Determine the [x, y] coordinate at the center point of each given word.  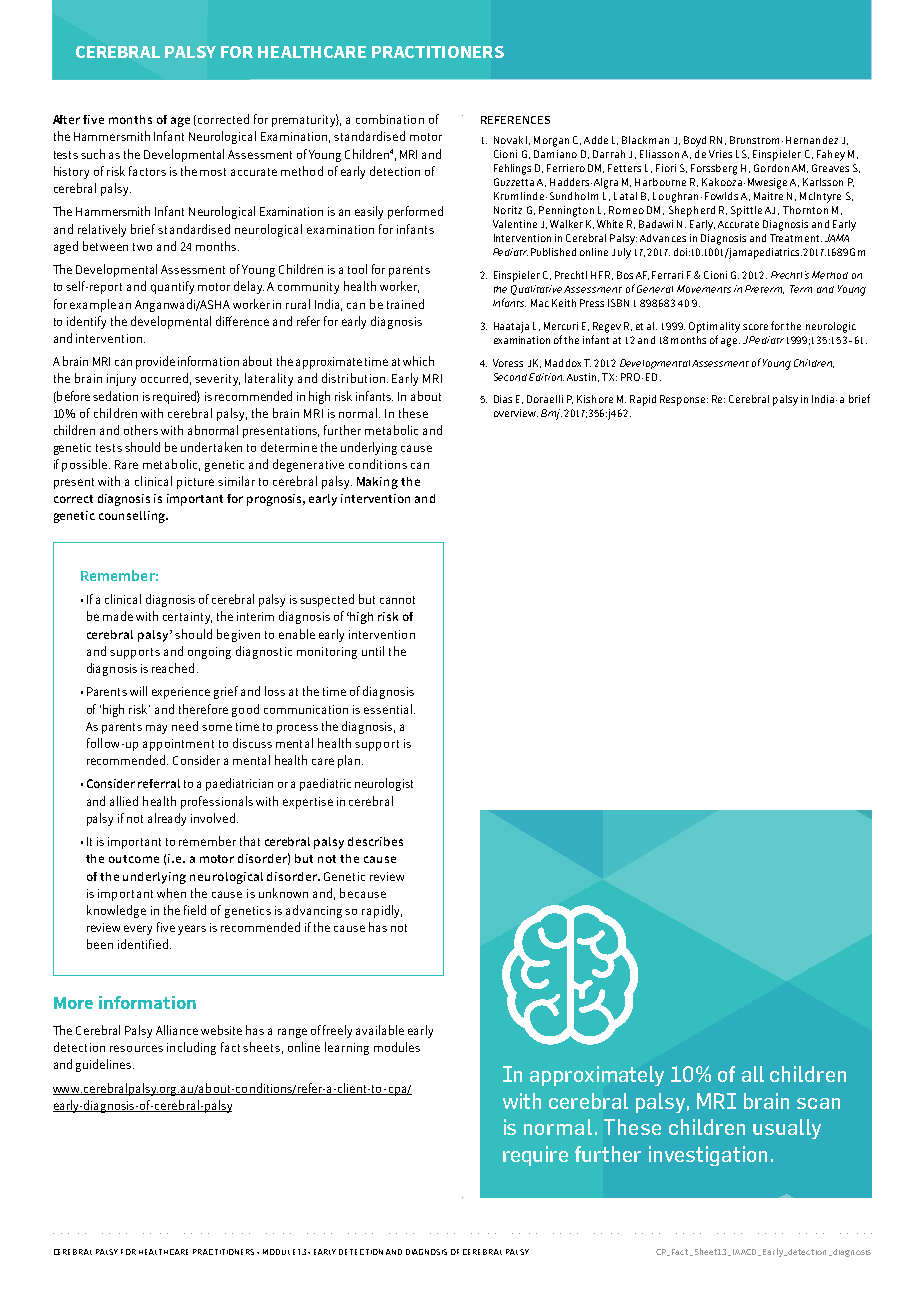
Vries [720, 154]
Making [377, 483]
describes [375, 841]
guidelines [105, 1065]
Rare [126, 464]
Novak [508, 140]
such [93, 154]
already [167, 819]
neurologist [384, 784]
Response [684, 400]
